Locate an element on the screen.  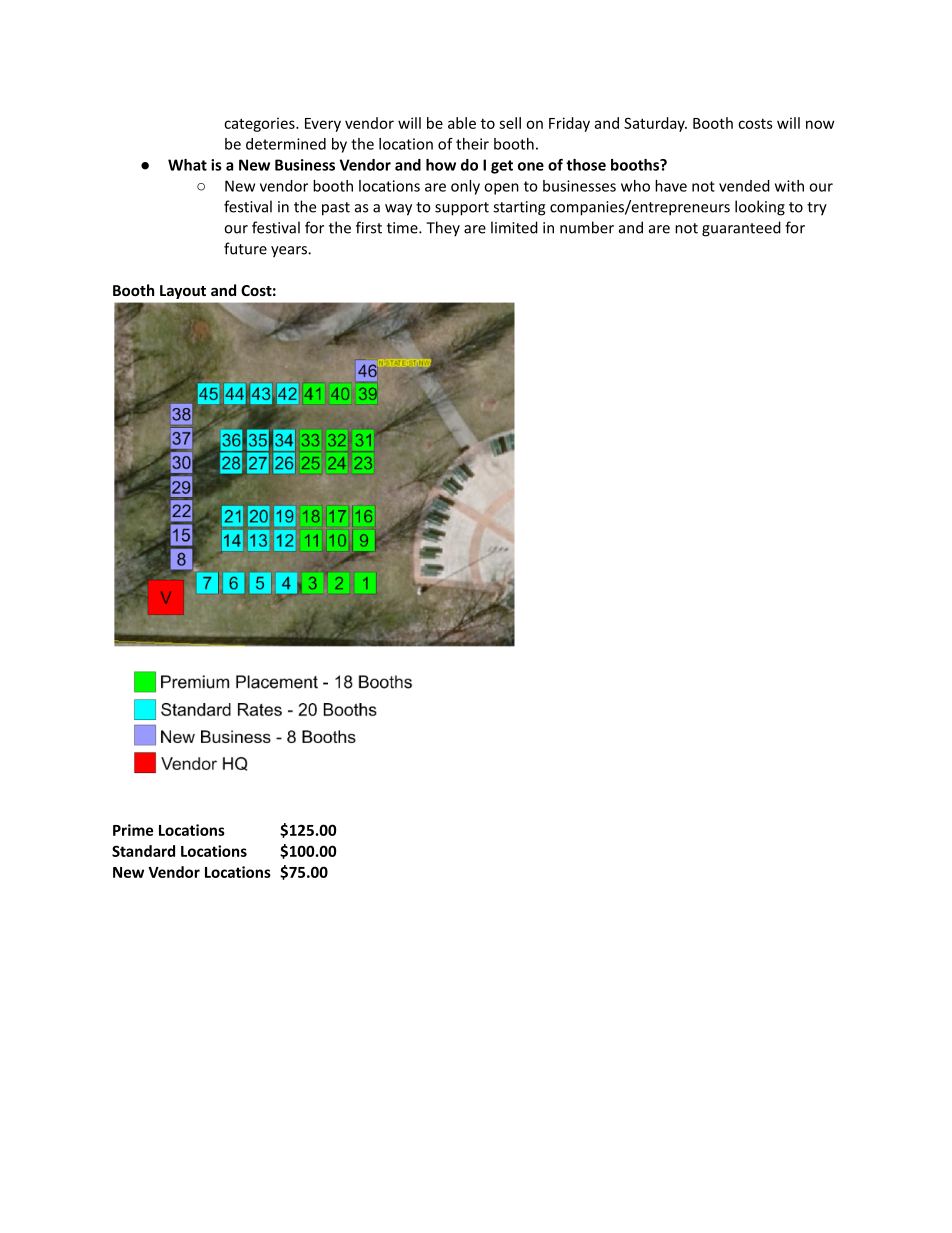
years is located at coordinates (290, 252).
